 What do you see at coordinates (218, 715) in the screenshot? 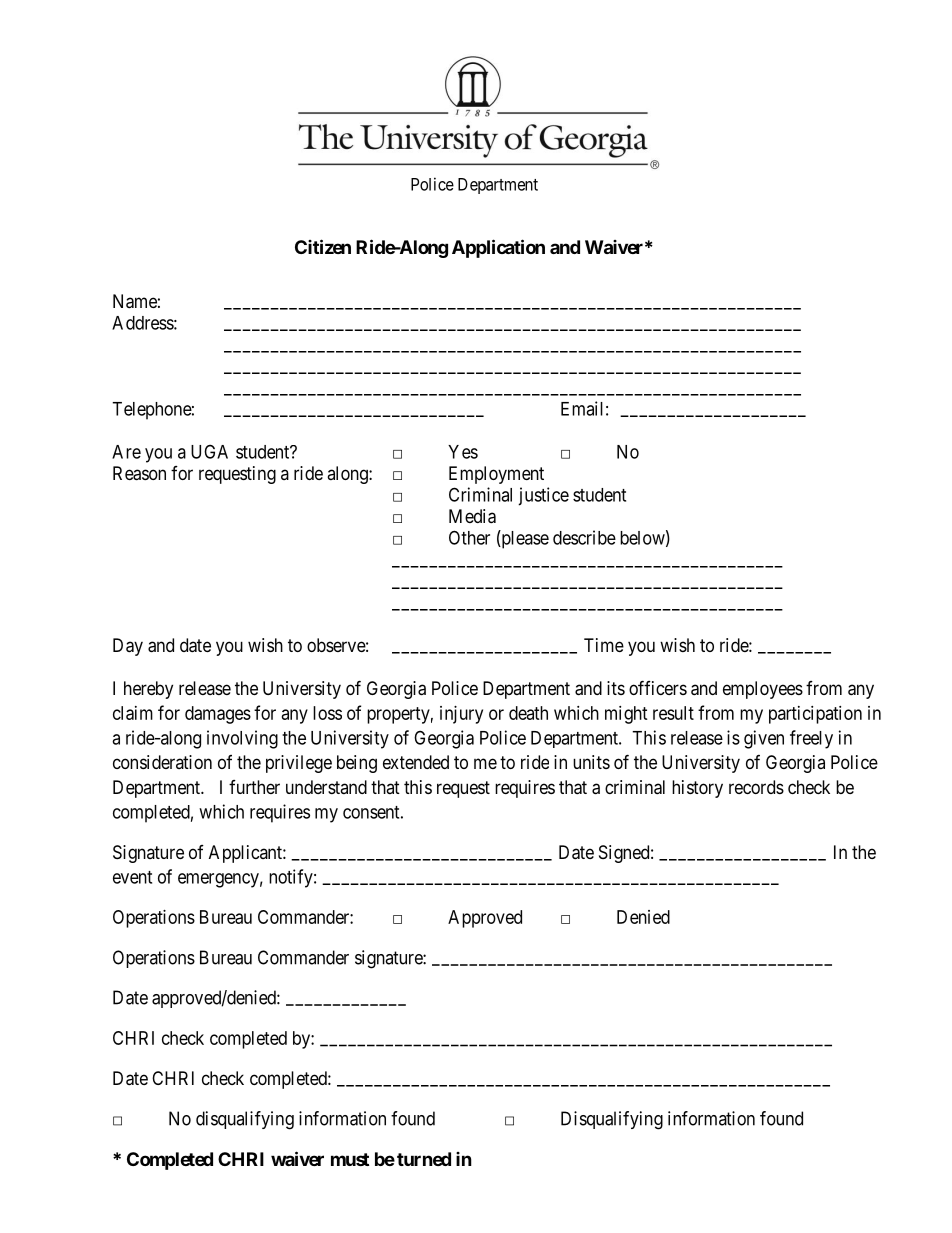
I see `damages` at bounding box center [218, 715].
